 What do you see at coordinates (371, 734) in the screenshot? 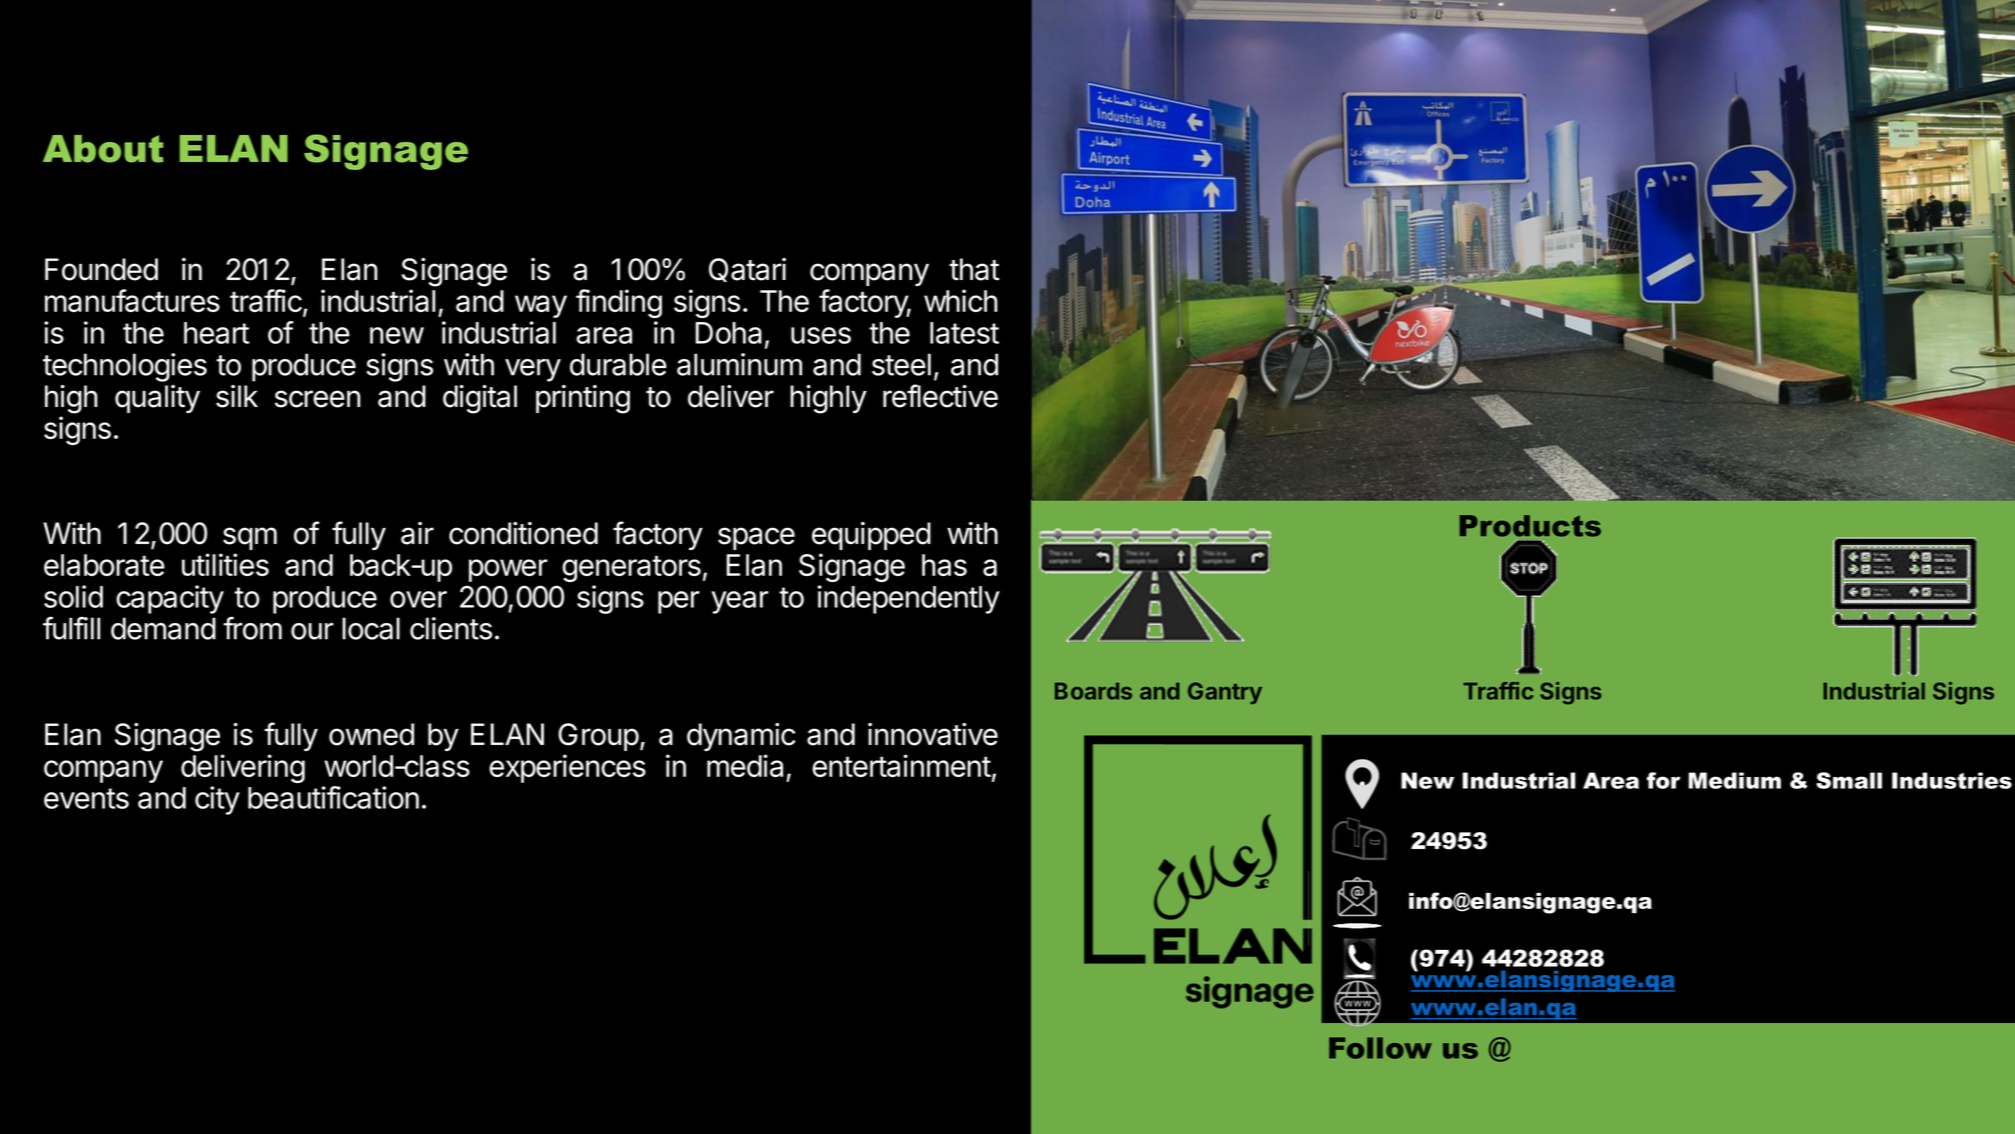
I see `owned` at bounding box center [371, 734].
